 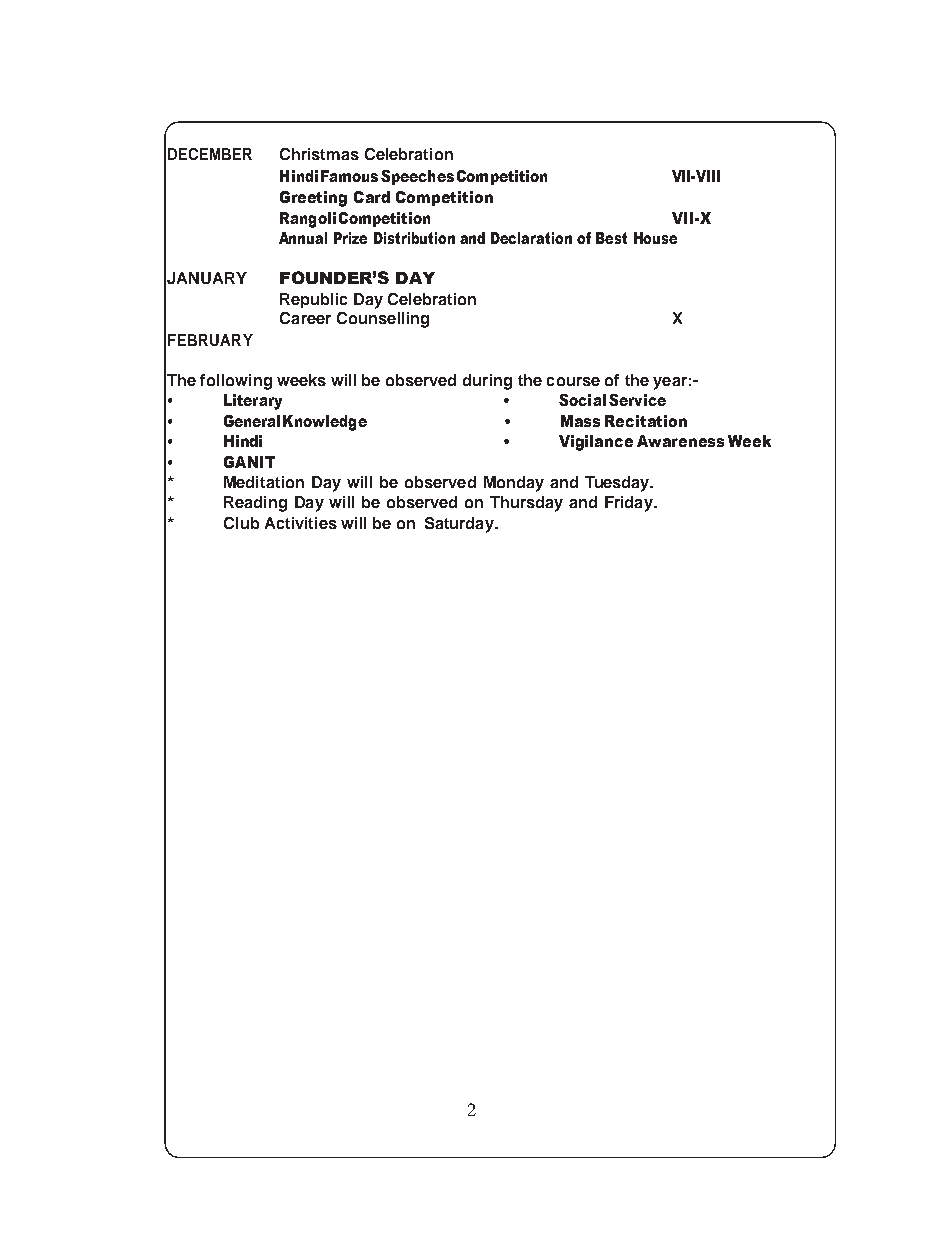 What do you see at coordinates (303, 238) in the screenshot?
I see `Annual` at bounding box center [303, 238].
